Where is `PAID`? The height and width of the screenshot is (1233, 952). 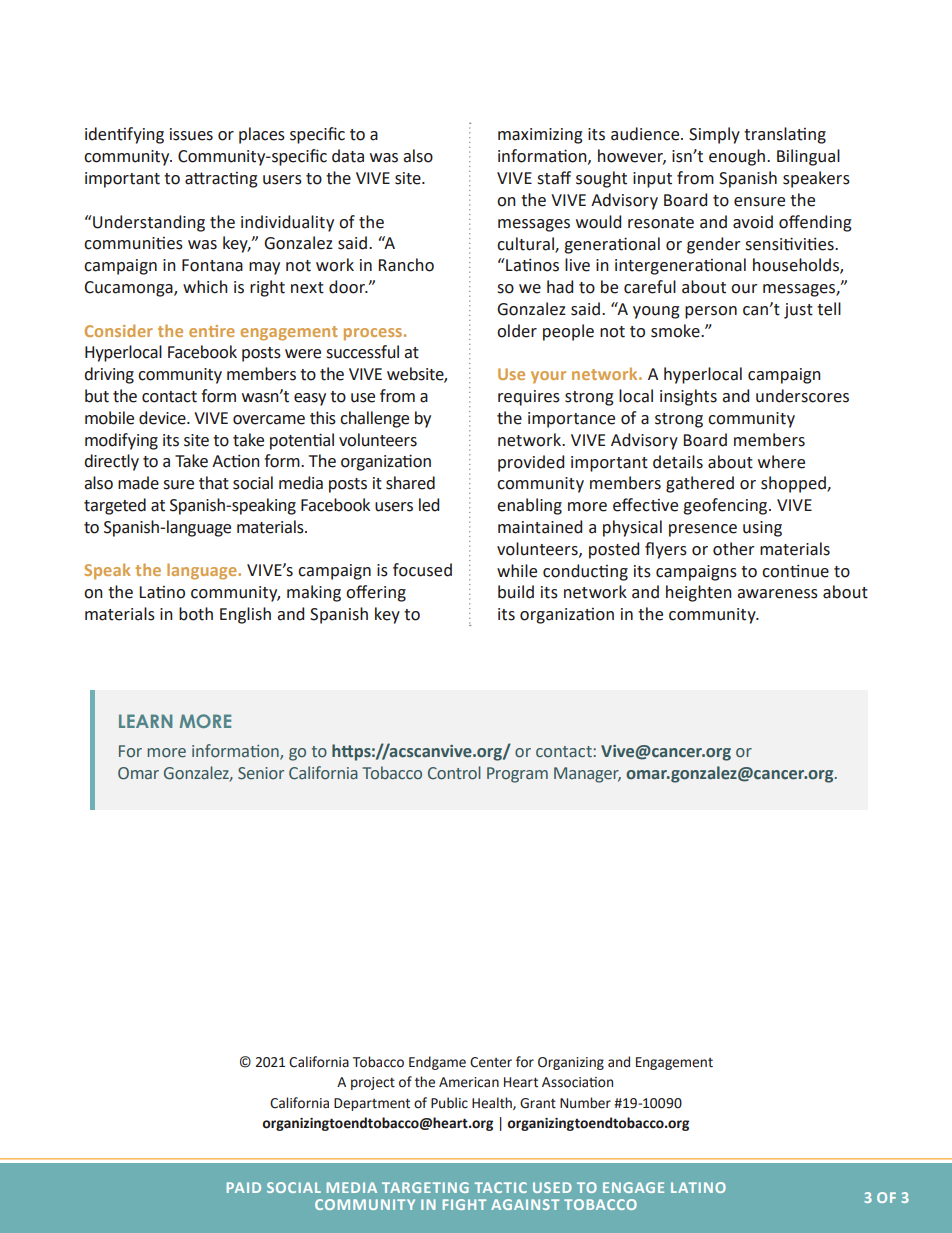
PAID is located at coordinates (244, 1187).
